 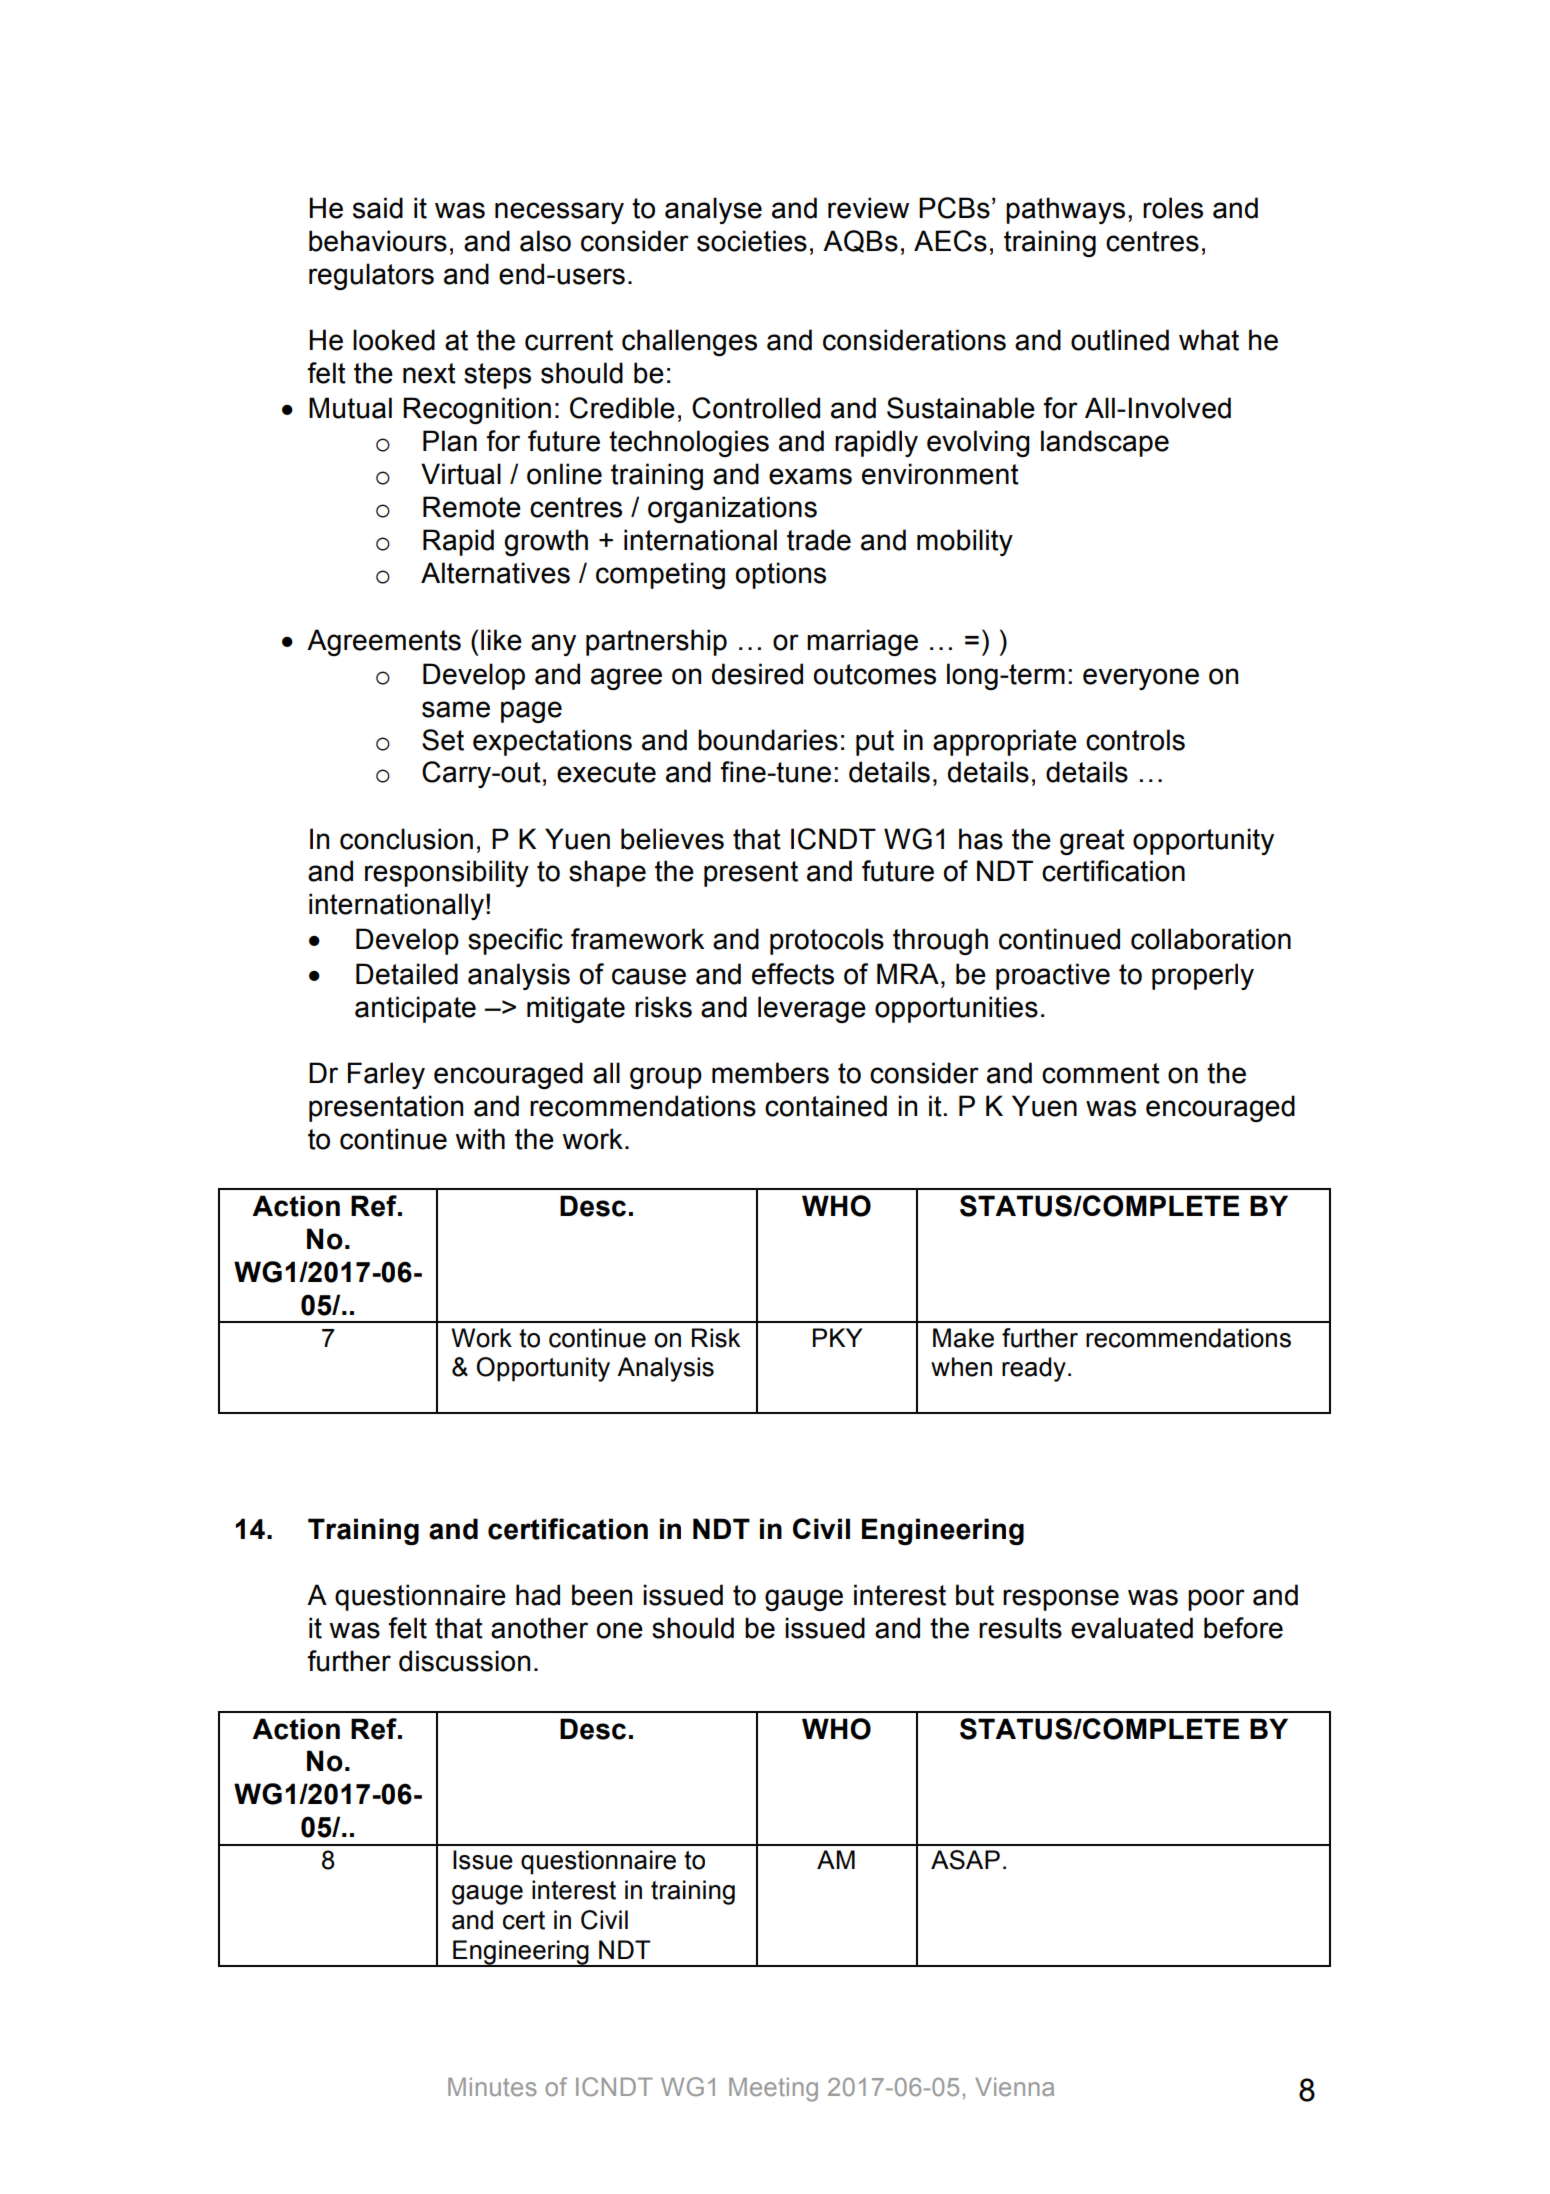 I want to click on roles, so click(x=1173, y=208).
